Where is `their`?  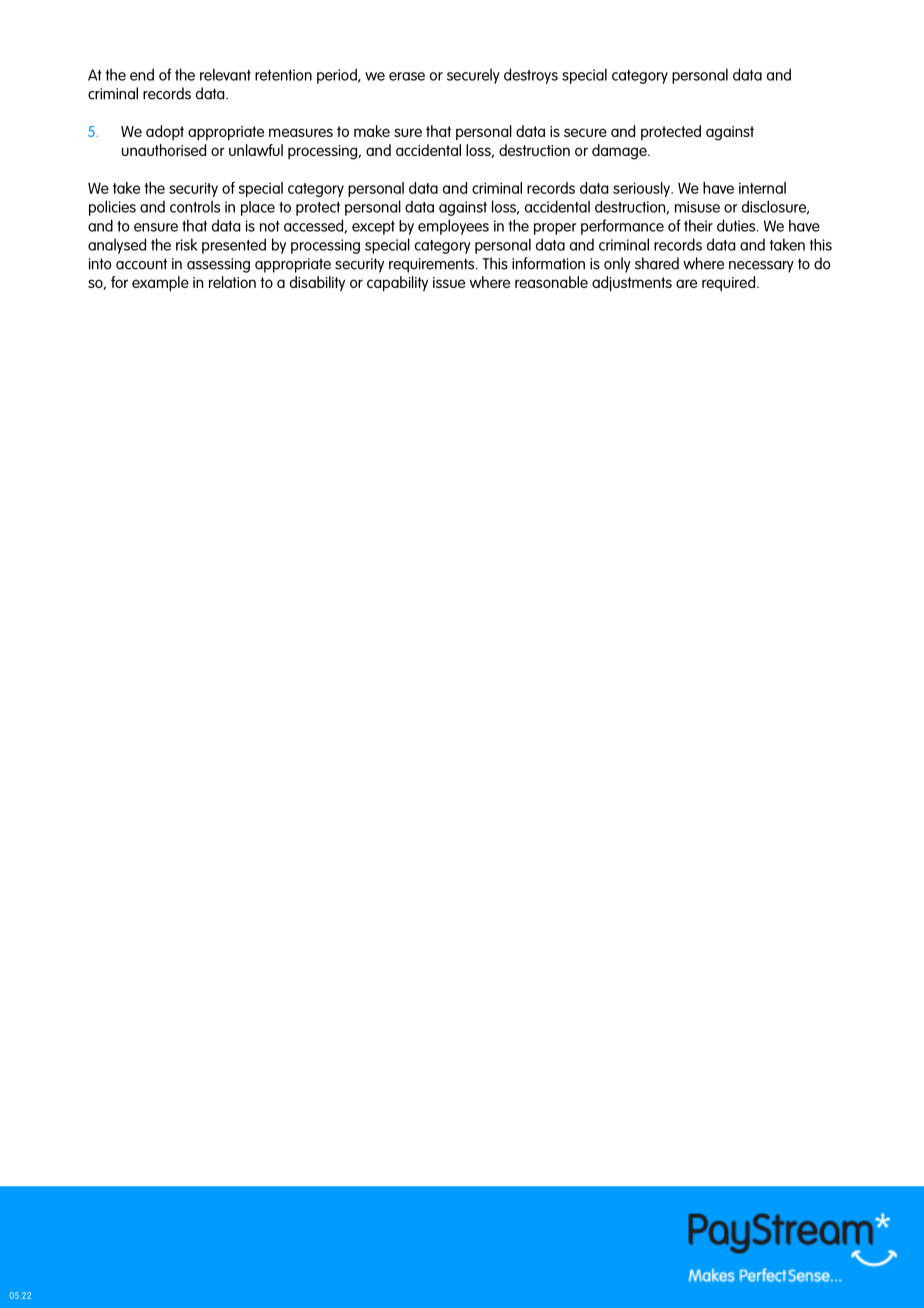
their is located at coordinates (698, 225).
